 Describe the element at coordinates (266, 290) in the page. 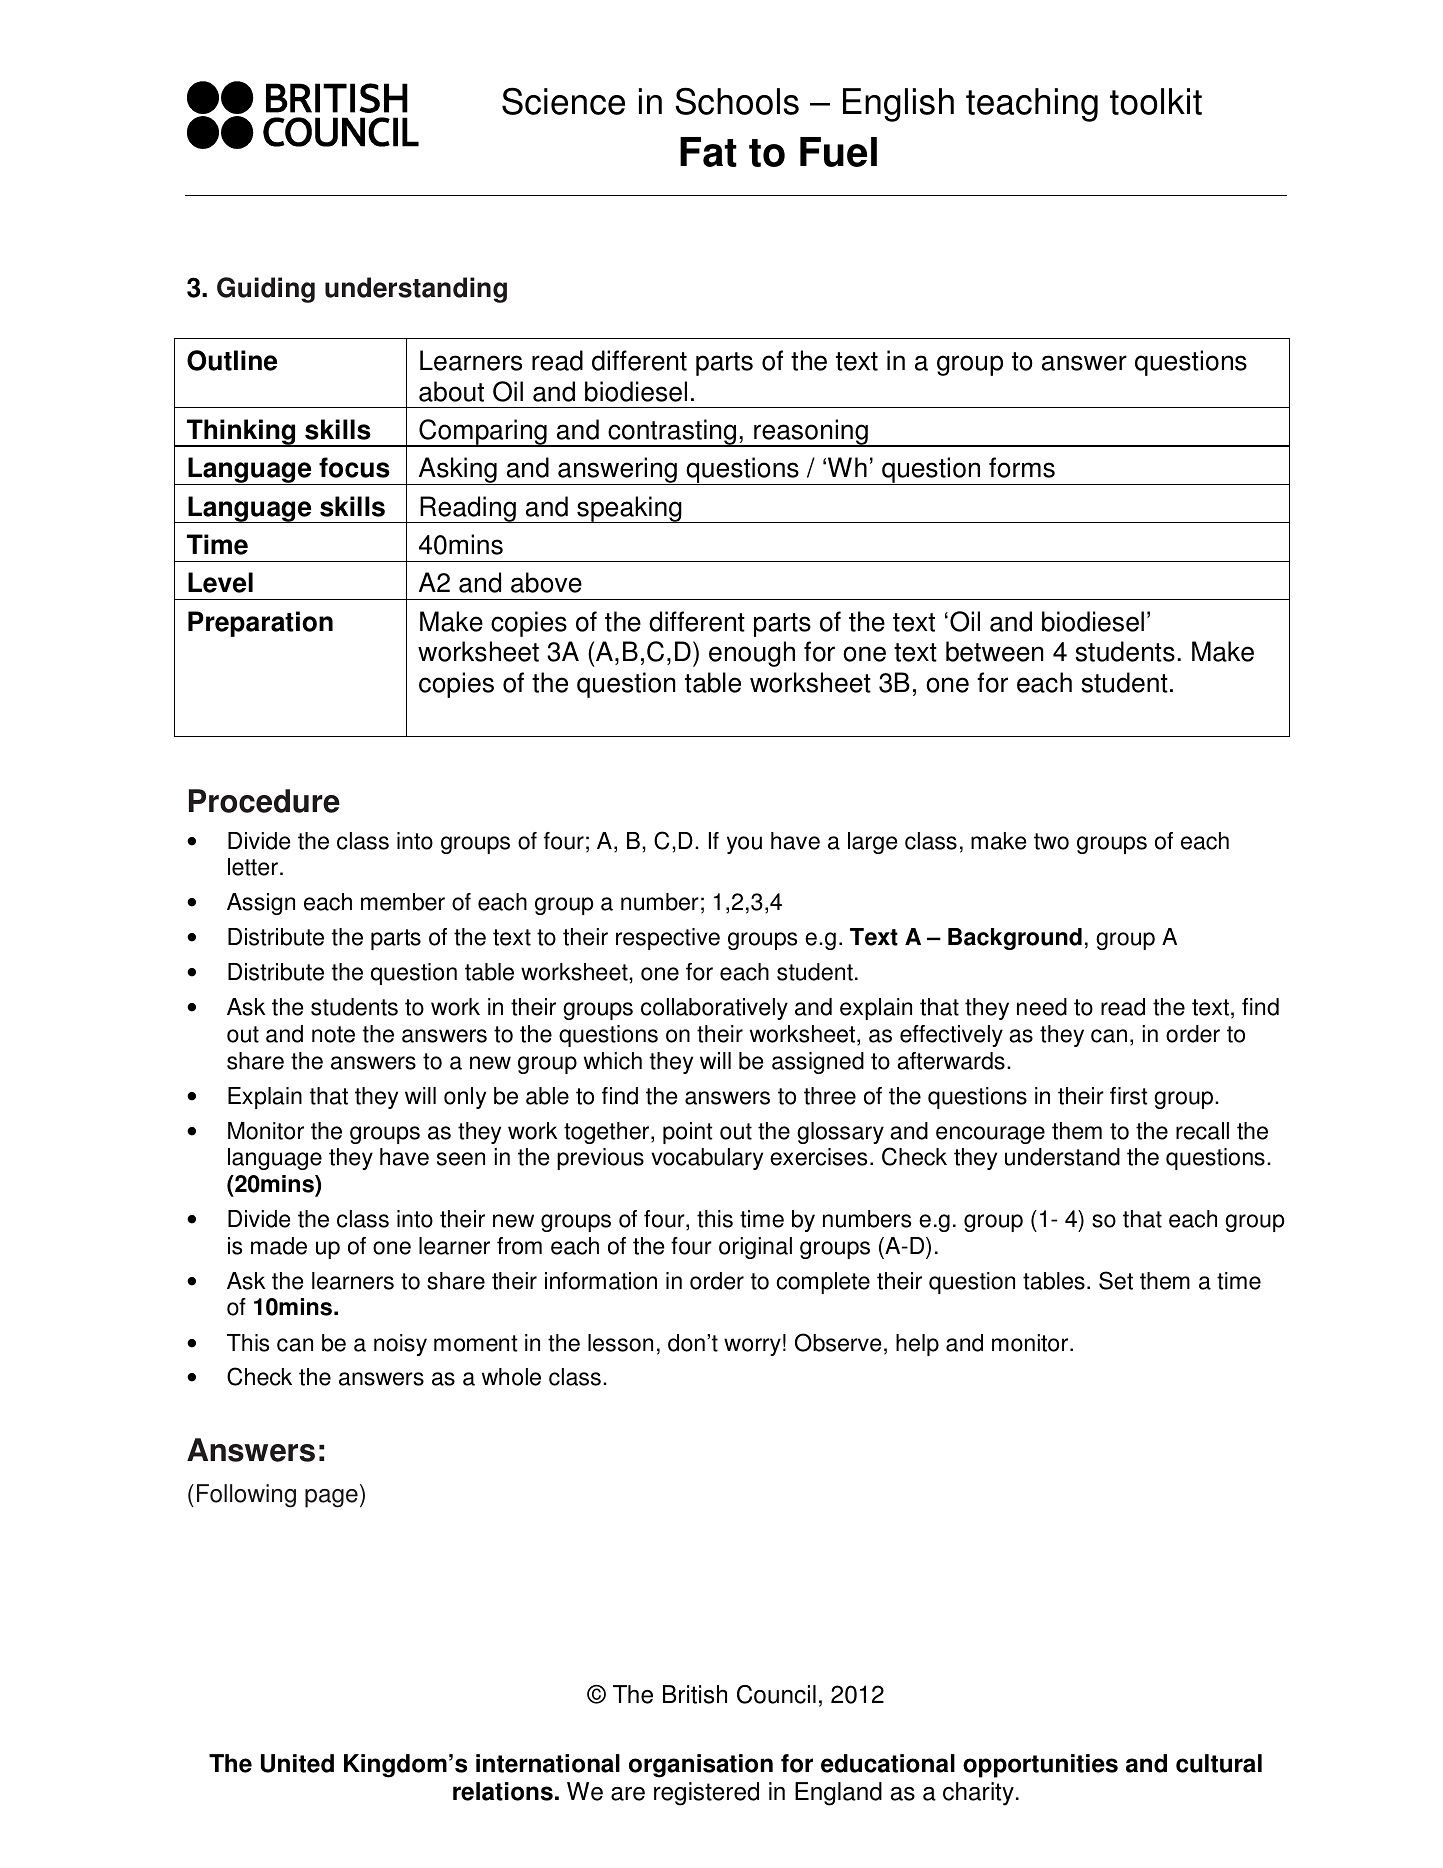

I see `Guiding` at that location.
